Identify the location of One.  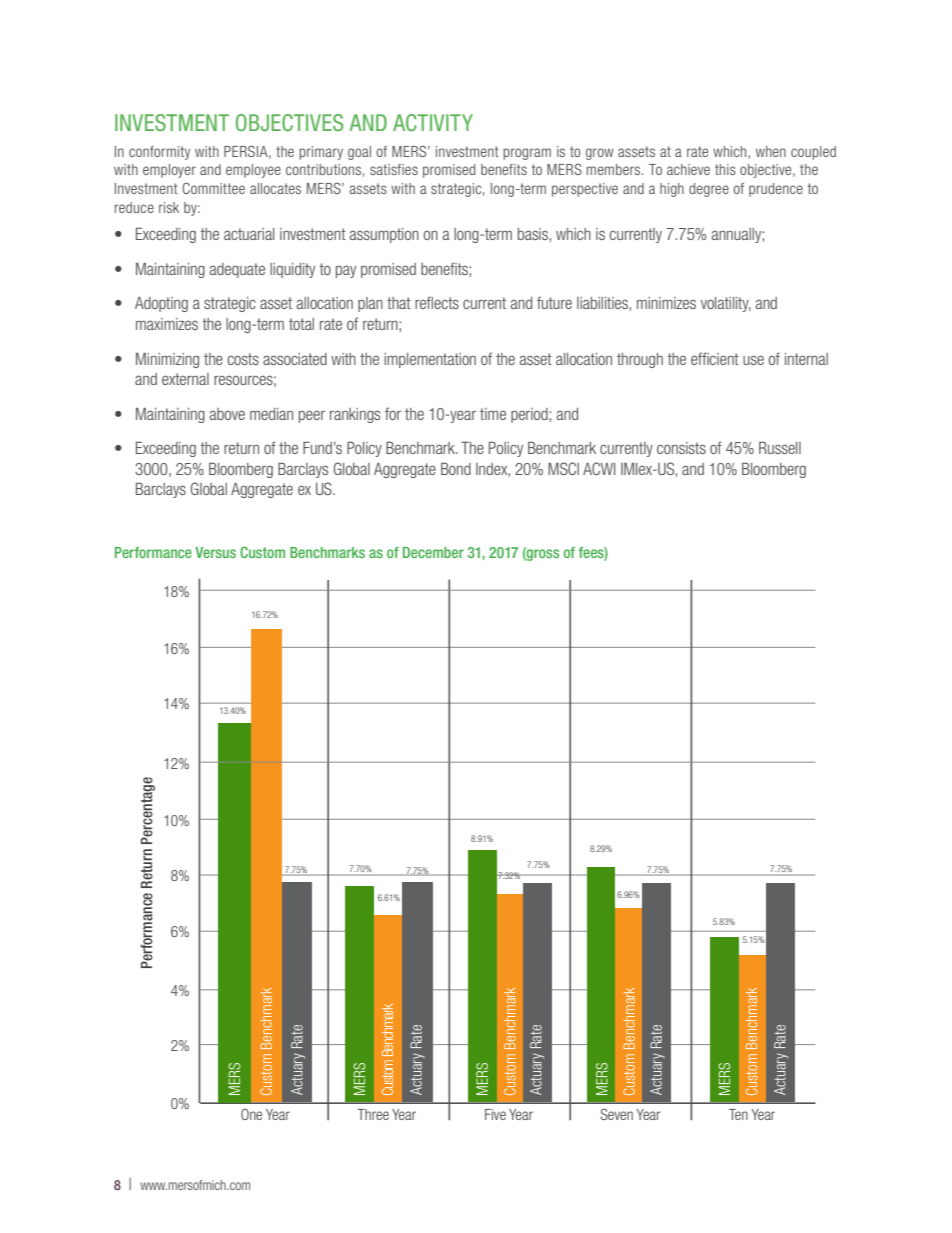
(251, 1114).
